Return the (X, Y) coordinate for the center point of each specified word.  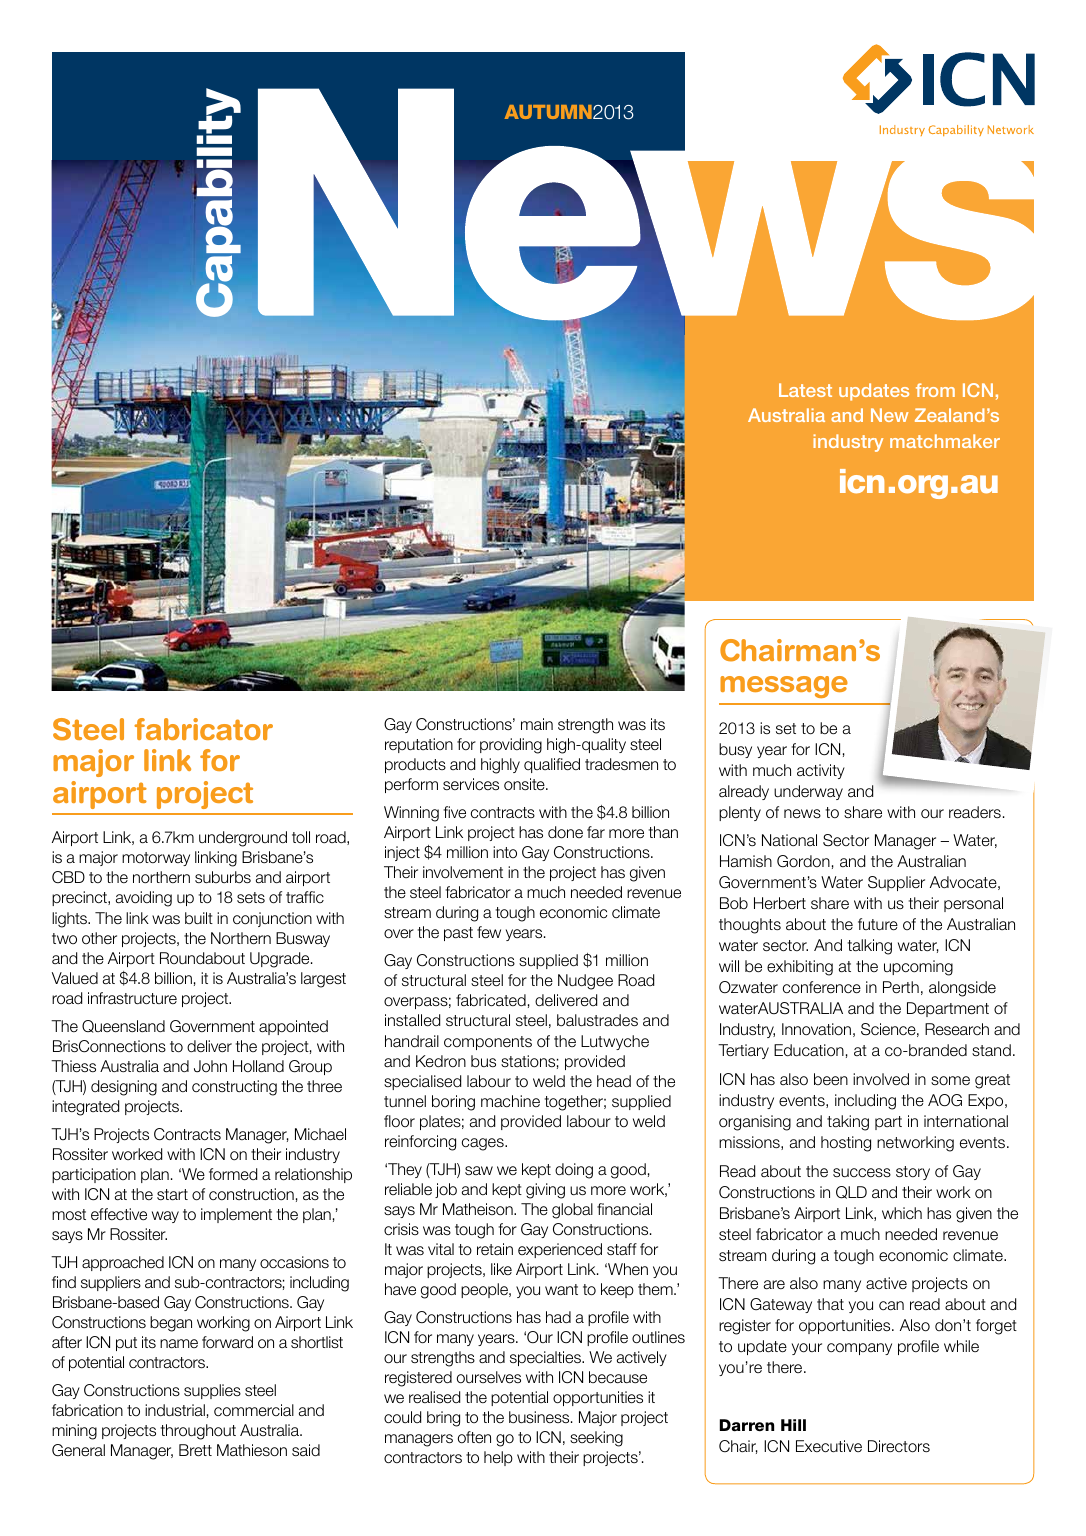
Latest (805, 390)
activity (821, 771)
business (540, 1417)
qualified (552, 765)
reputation (419, 745)
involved (881, 1079)
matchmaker (945, 441)
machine (510, 1101)
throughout (198, 1432)
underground (243, 839)
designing (124, 1088)
